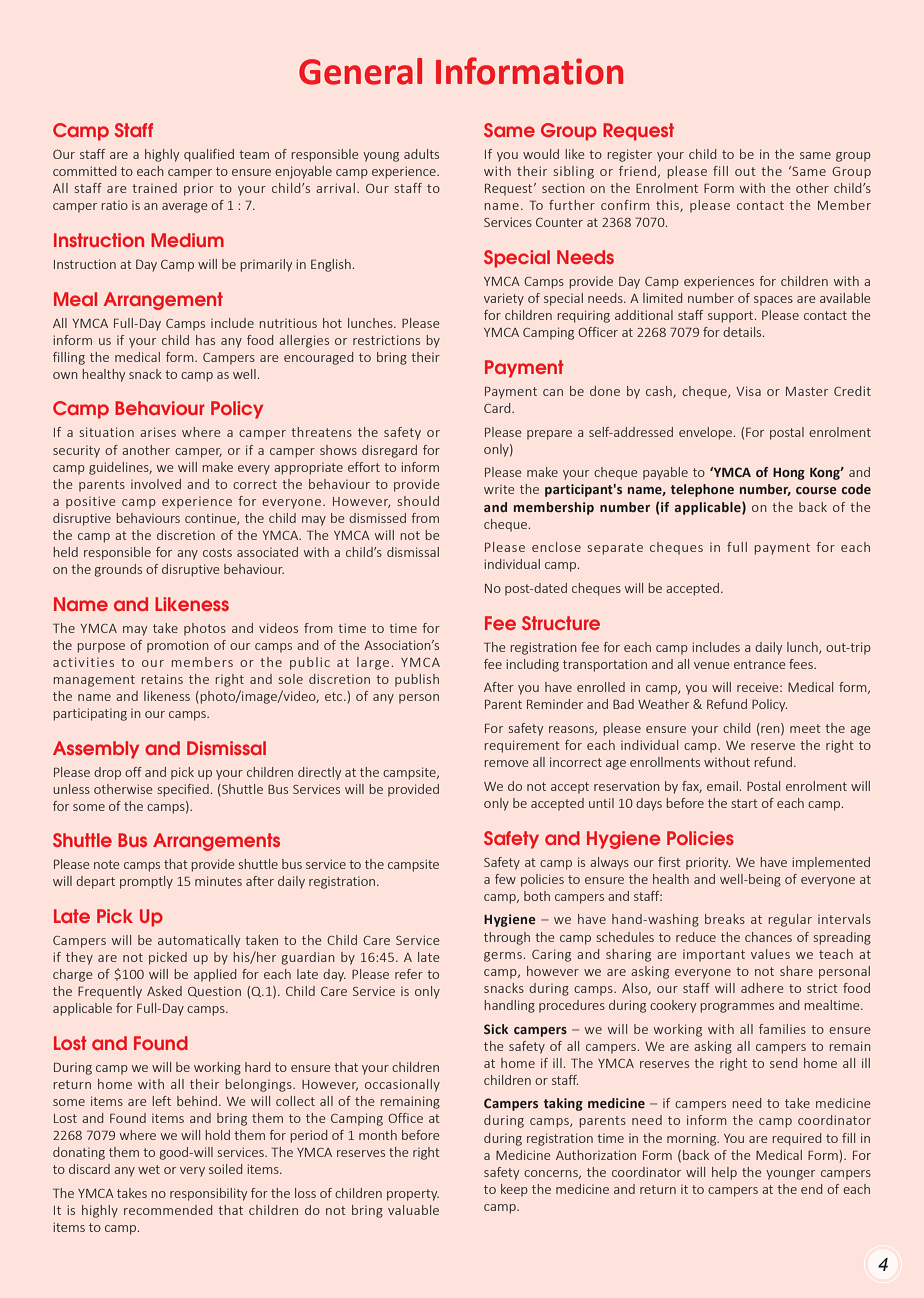 The height and width of the screenshot is (1298, 924). Describe the element at coordinates (553, 392) in the screenshot. I see `can` at that location.
